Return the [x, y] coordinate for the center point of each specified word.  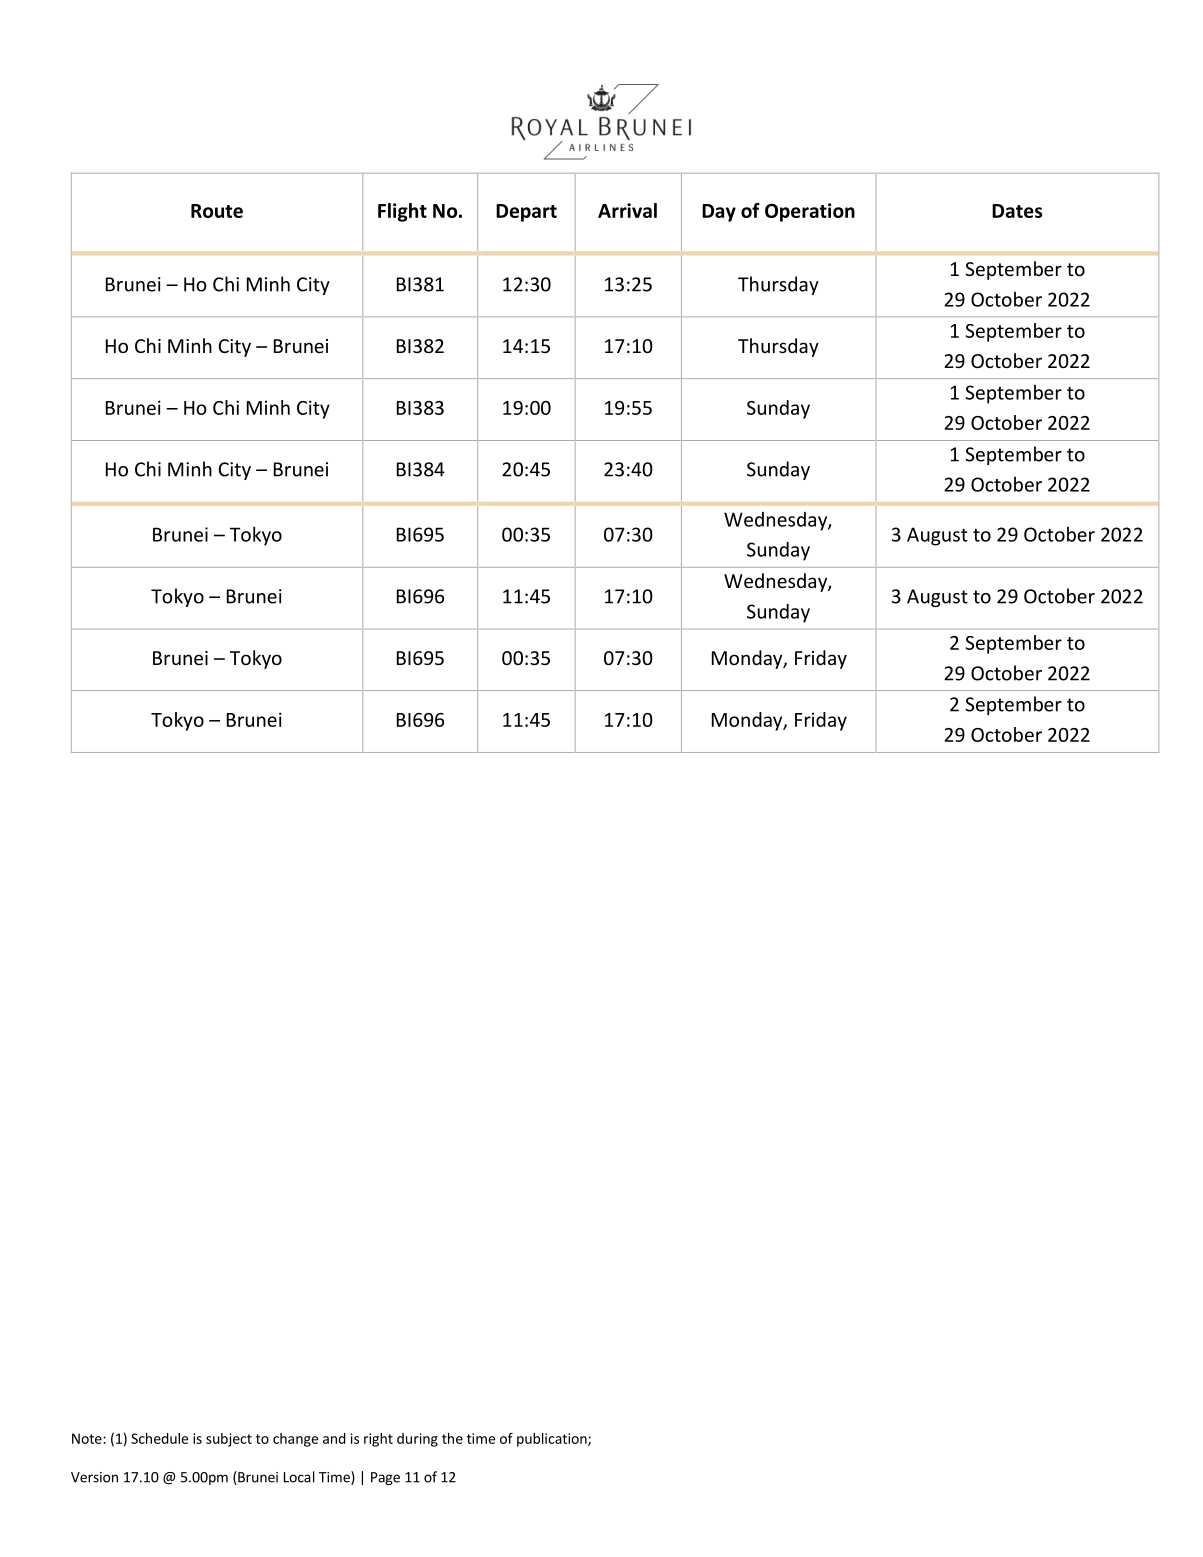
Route [217, 211]
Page [385, 1478]
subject [229, 1440]
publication [553, 1440]
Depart [526, 213]
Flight [402, 212]
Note [88, 1438]
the [452, 1438]
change [295, 1440]
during [417, 1440]
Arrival [627, 210]
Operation [810, 212]
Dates [1017, 211]
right [378, 1440]
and [334, 1438]
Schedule [159, 1438]
